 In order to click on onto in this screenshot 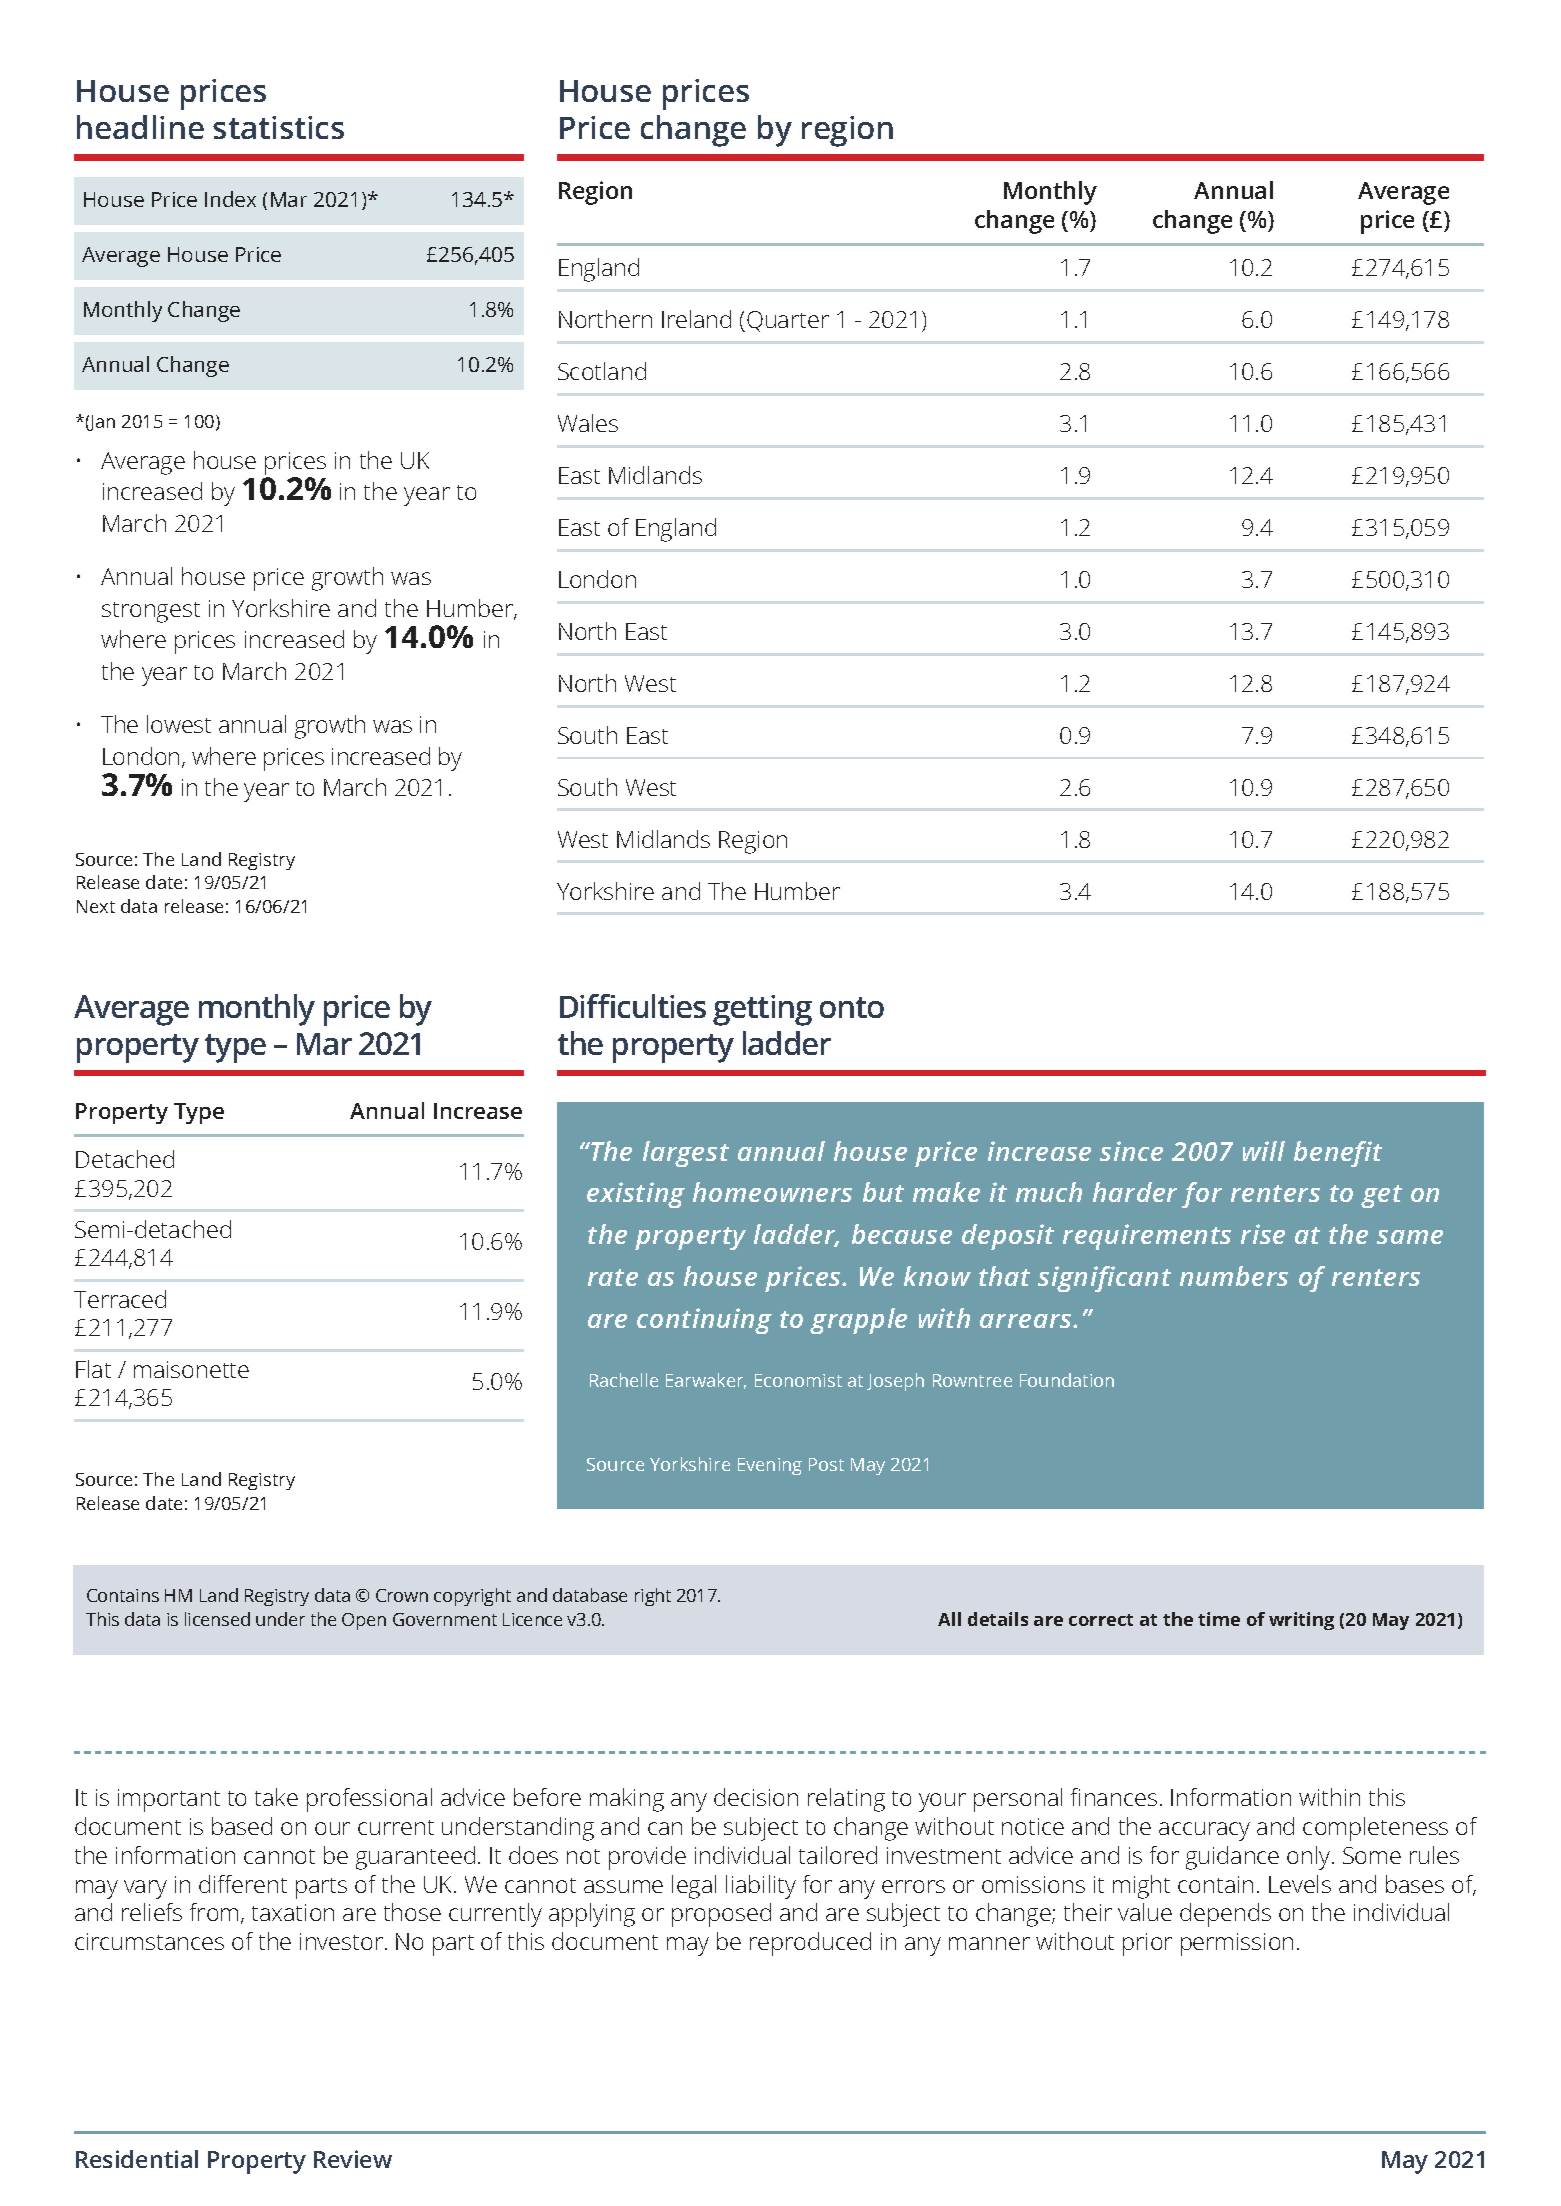, I will do `click(852, 1007)`.
